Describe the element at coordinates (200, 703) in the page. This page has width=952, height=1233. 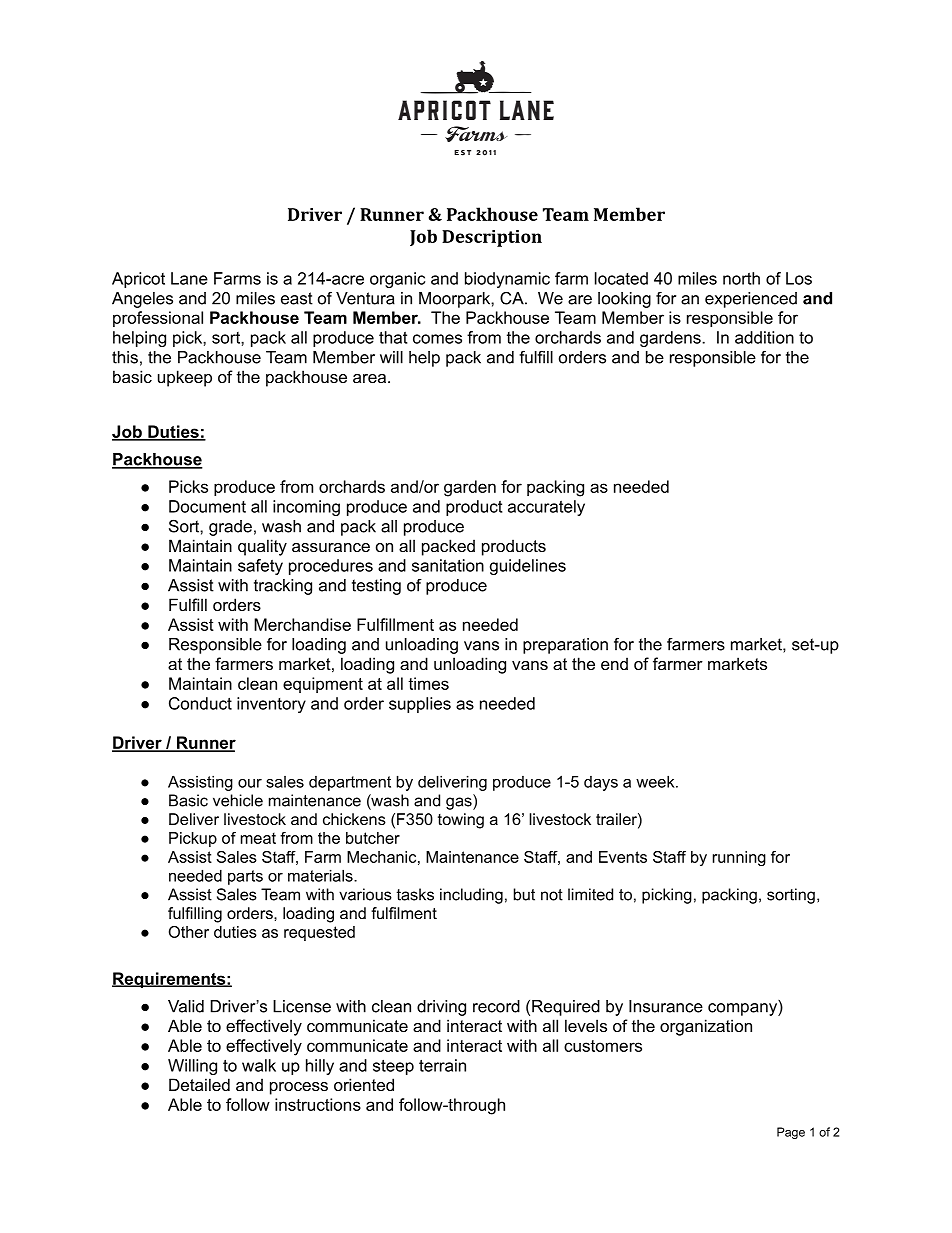
I see `Conduct` at that location.
